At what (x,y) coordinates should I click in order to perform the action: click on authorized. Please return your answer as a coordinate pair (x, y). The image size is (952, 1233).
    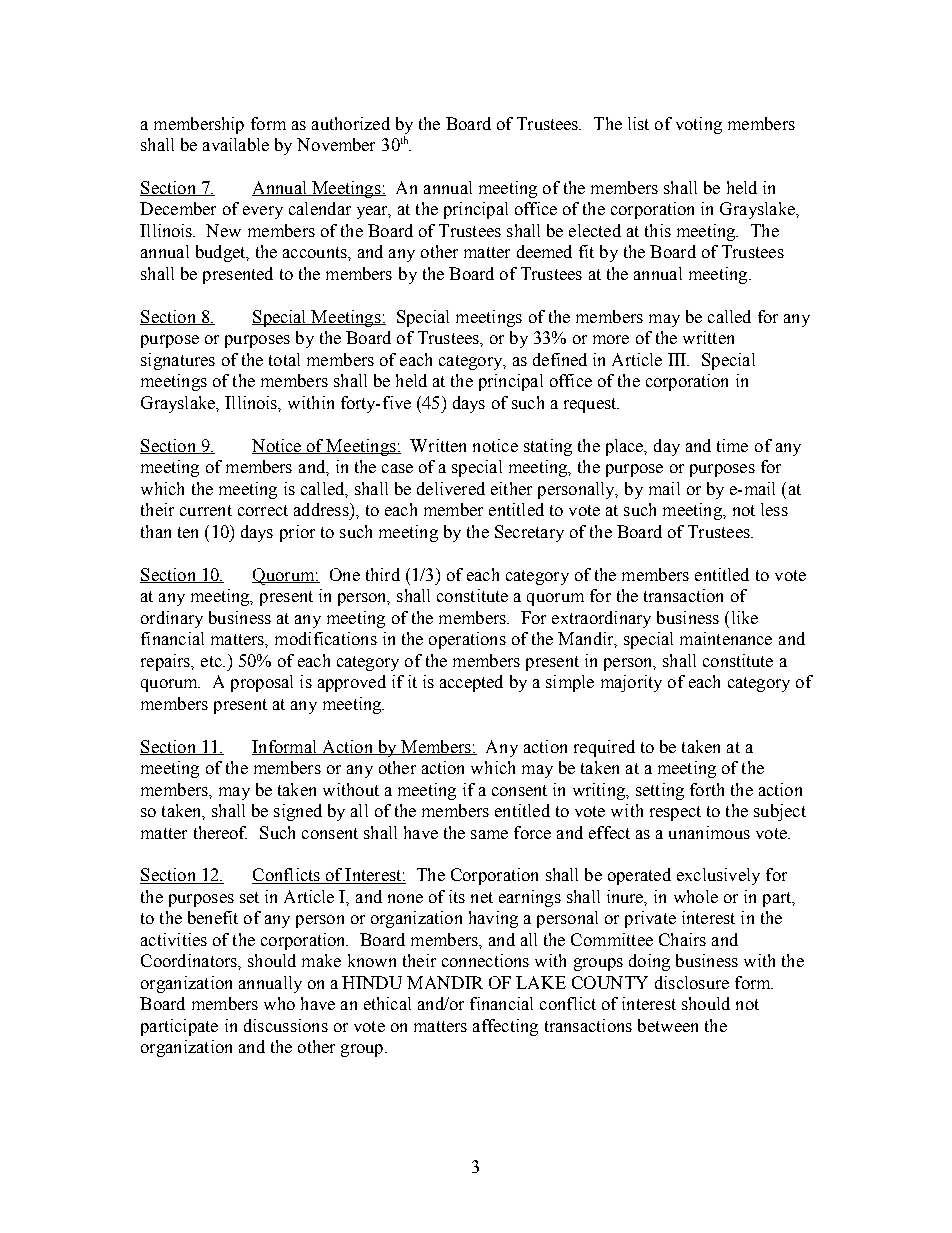
    Looking at the image, I should click on (351, 123).
